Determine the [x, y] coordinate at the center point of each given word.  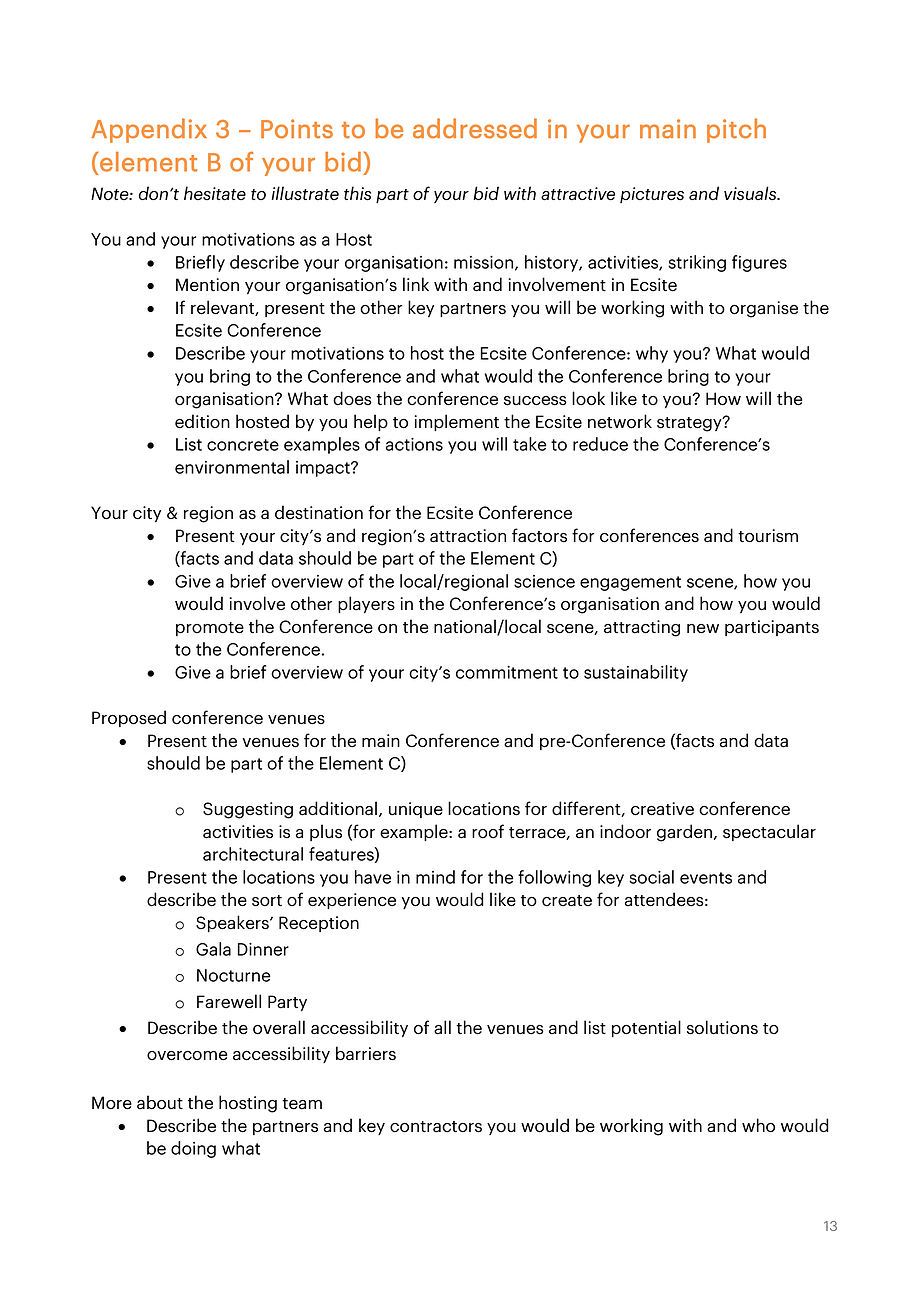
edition [202, 421]
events [706, 878]
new [703, 629]
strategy [690, 424]
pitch [736, 130]
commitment [507, 672]
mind [435, 877]
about [160, 1102]
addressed [475, 128]
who [758, 1125]
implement [456, 422]
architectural [253, 854]
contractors [436, 1127]
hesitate [215, 193]
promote [210, 629]
